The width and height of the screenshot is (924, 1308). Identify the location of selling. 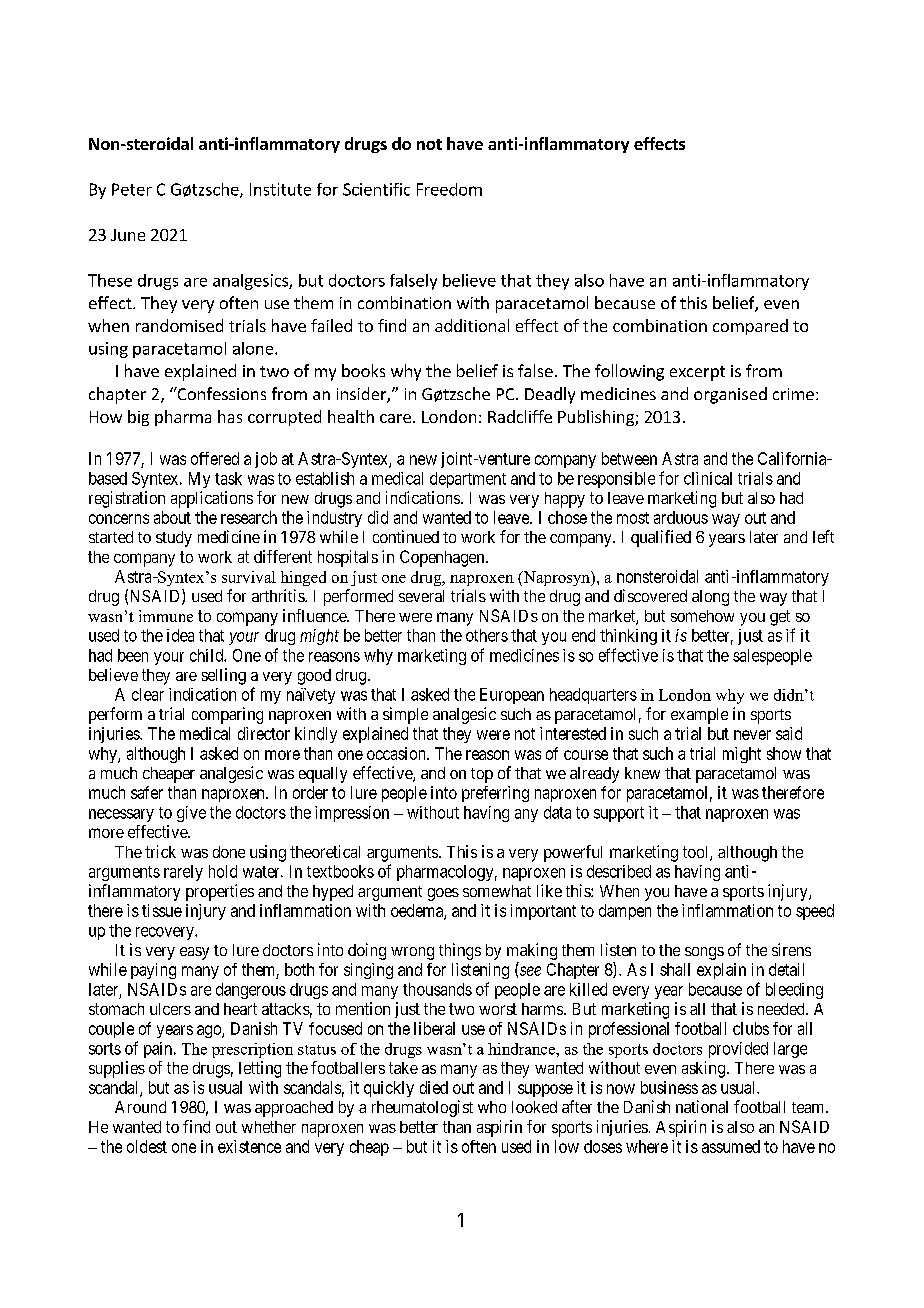
(224, 676).
